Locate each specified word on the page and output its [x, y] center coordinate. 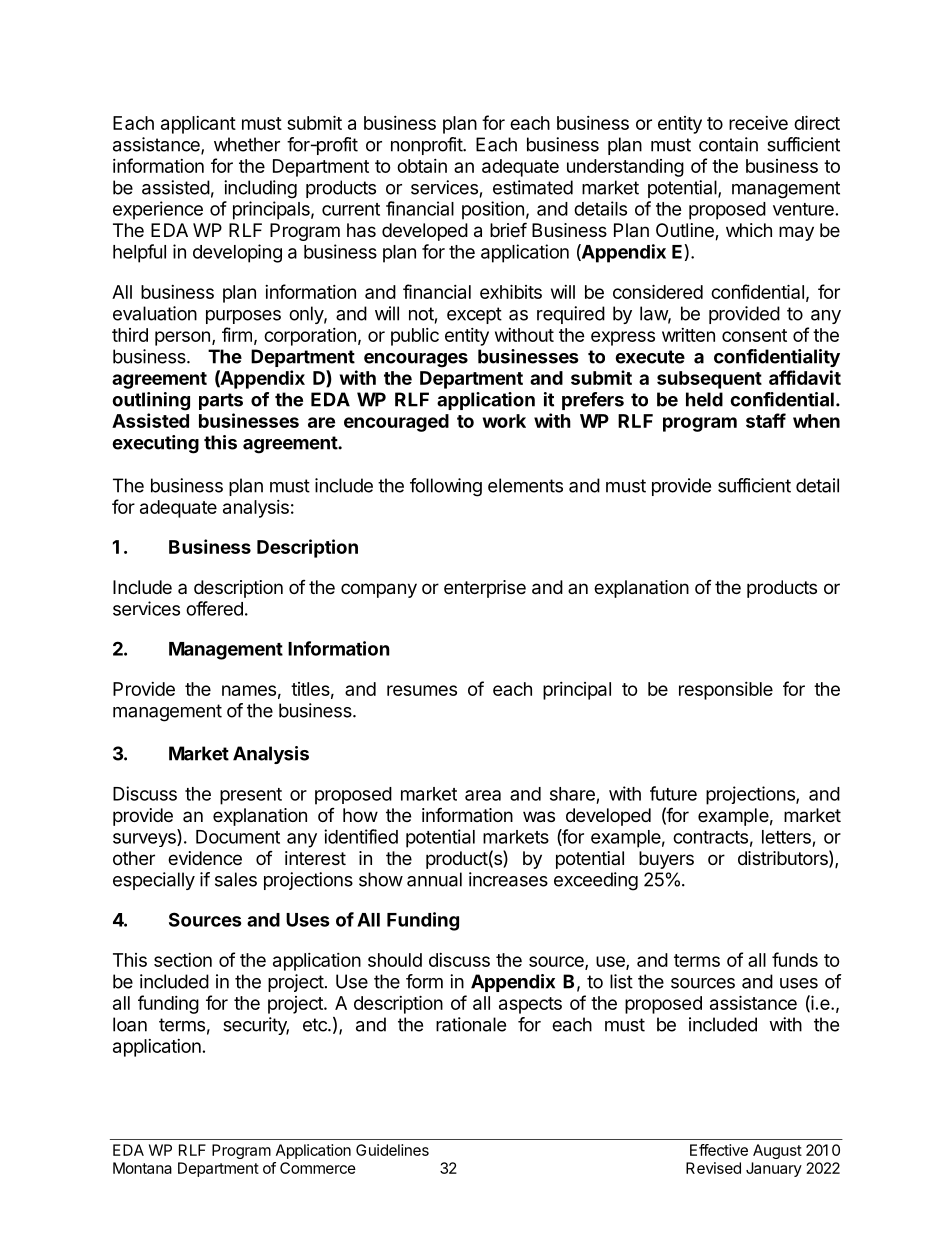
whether [247, 144]
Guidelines [392, 1150]
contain [728, 144]
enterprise [485, 589]
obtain [422, 166]
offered [214, 608]
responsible [726, 691]
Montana [142, 1168]
